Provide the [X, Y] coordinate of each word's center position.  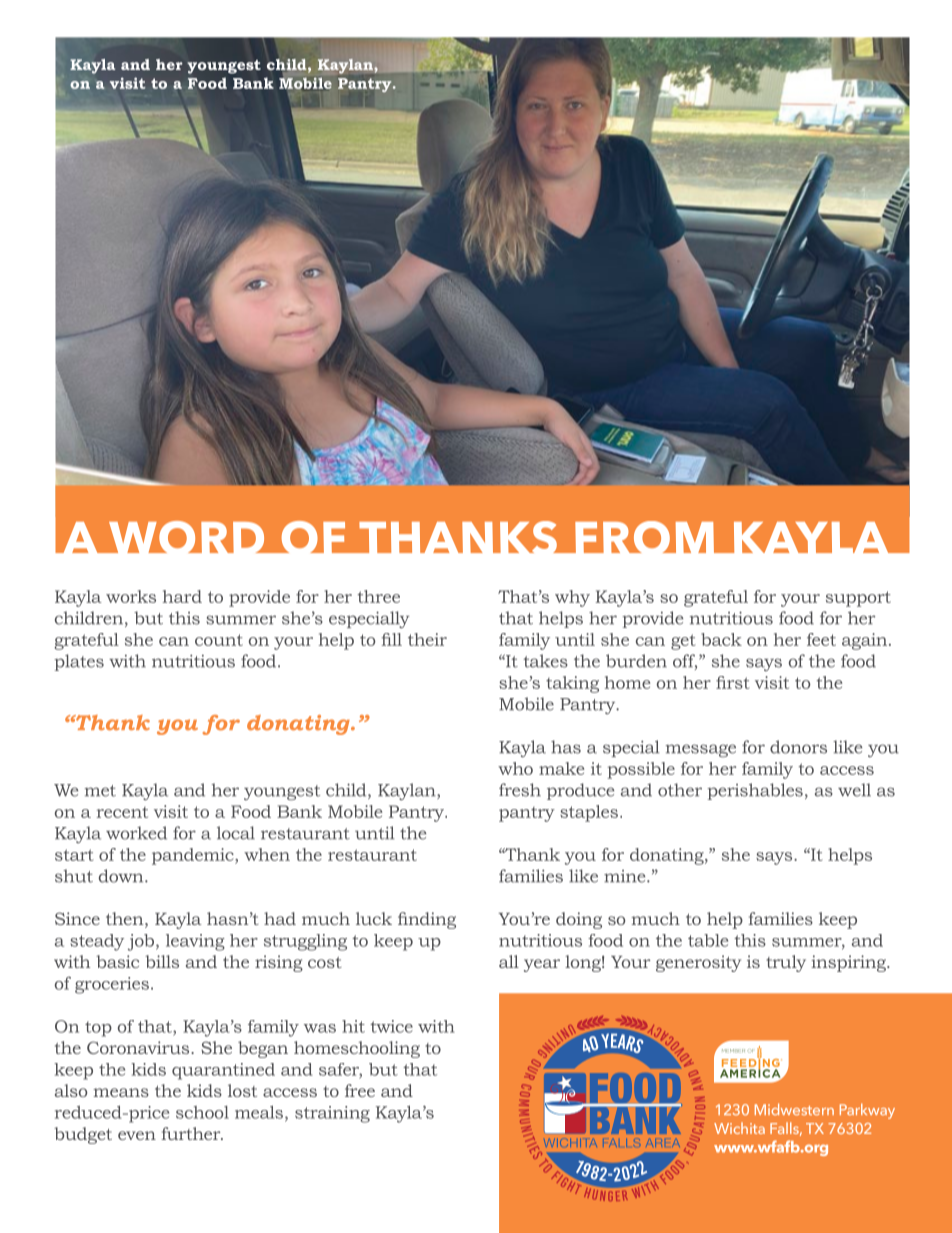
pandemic [194, 856]
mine [626, 876]
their [427, 639]
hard [182, 596]
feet [821, 639]
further [192, 1133]
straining [332, 1114]
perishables [755, 791]
